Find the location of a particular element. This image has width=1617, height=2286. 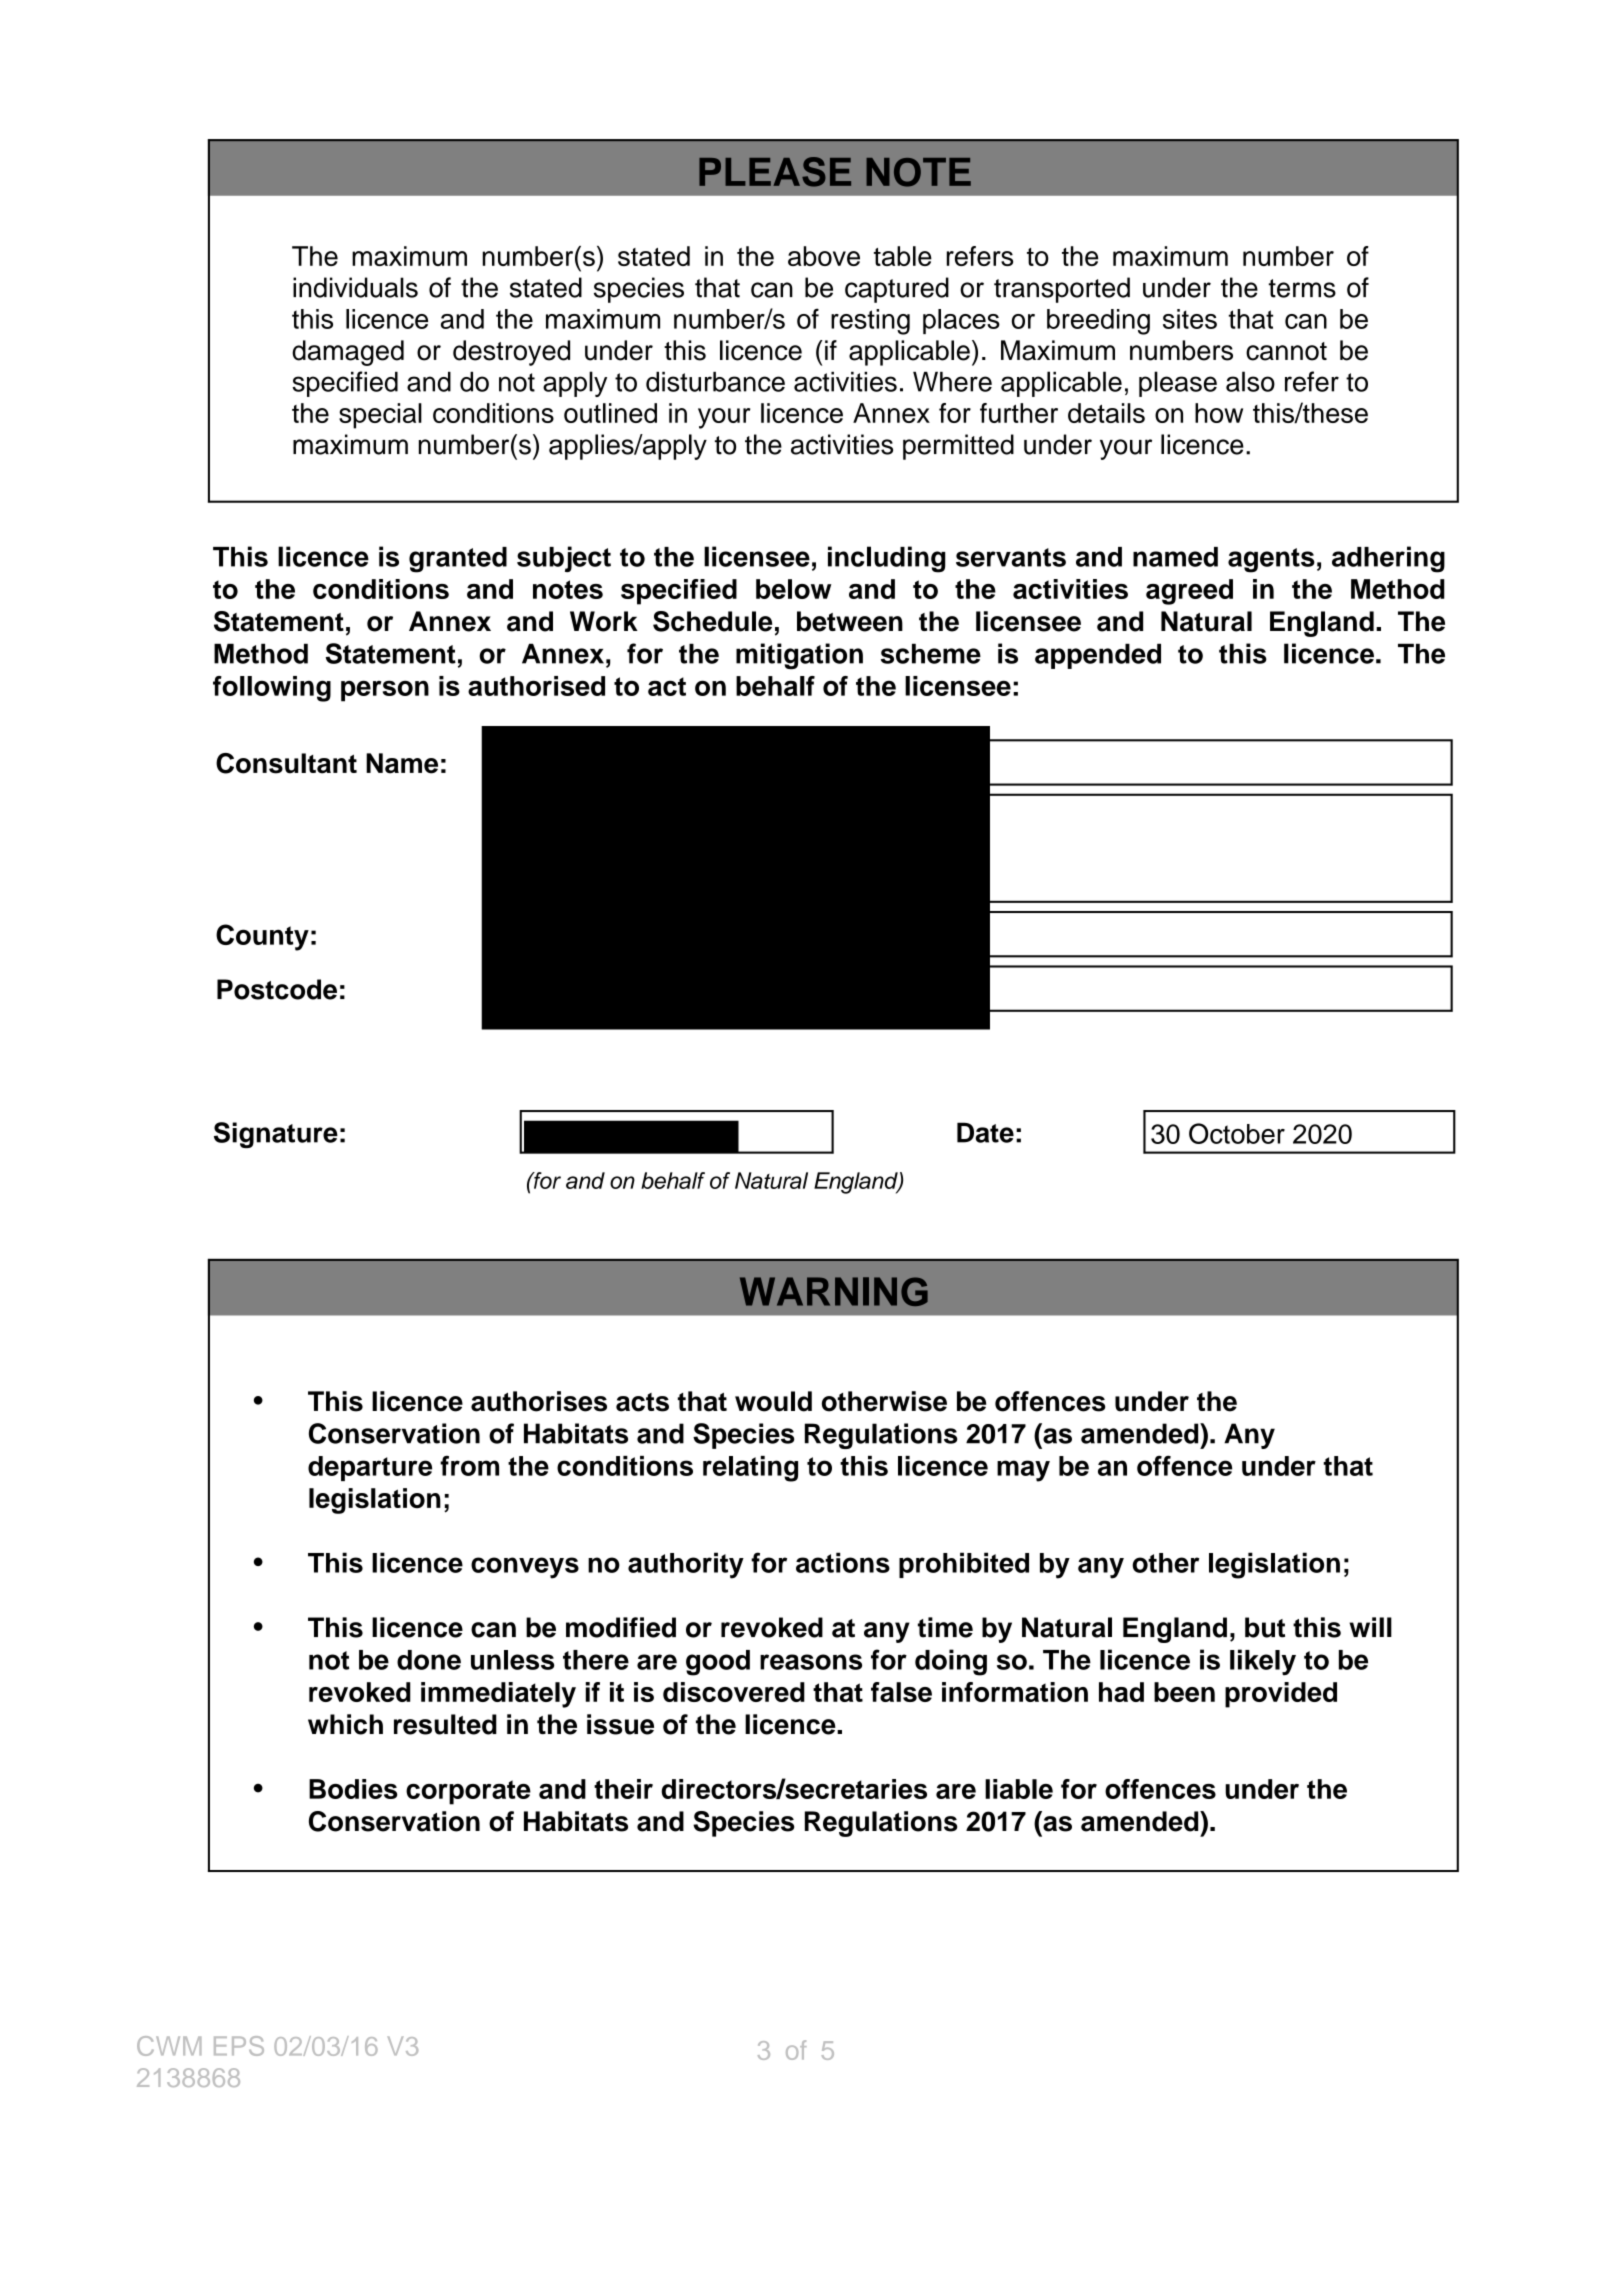

mitigation is located at coordinates (799, 656).
